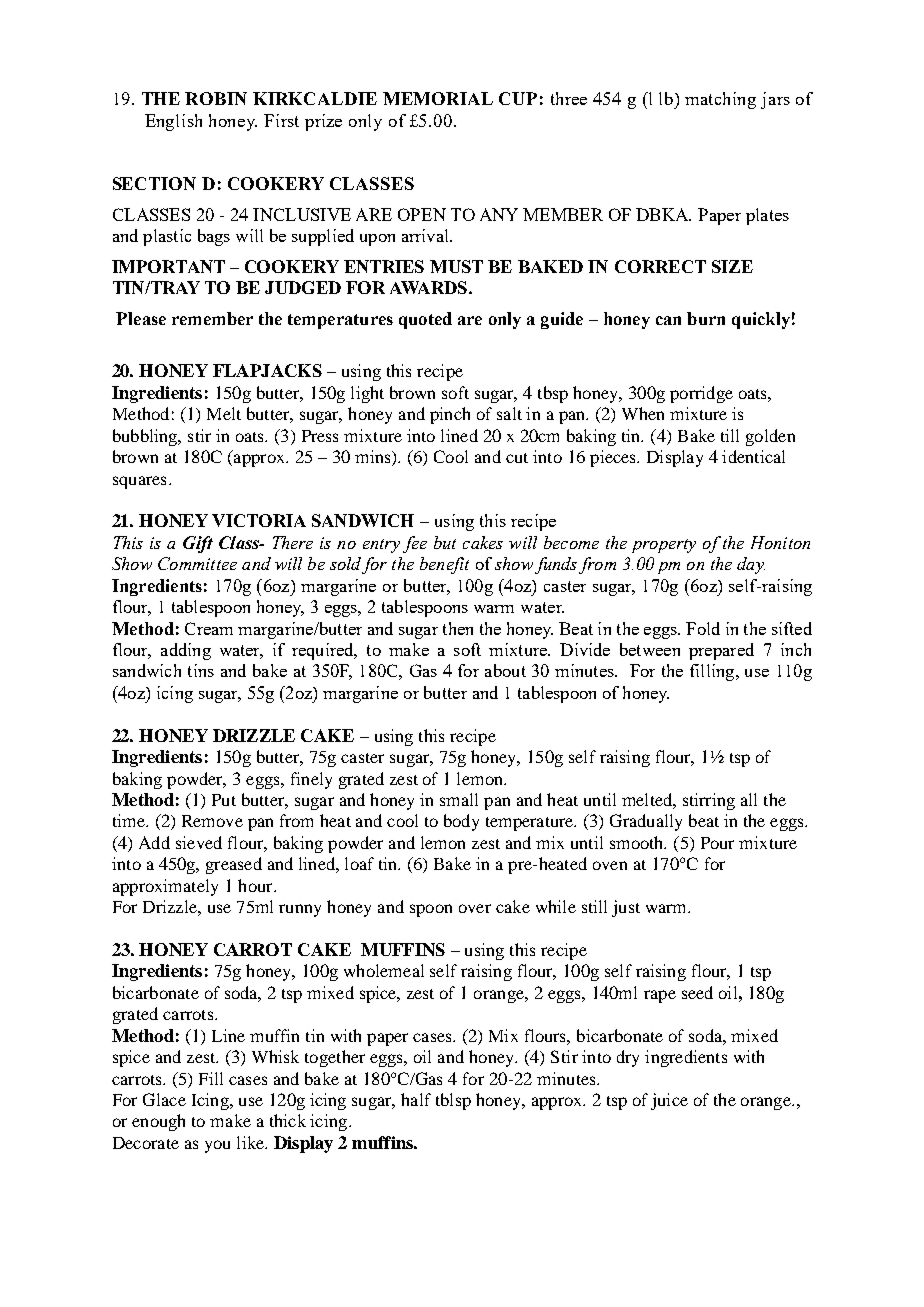 Image resolution: width=924 pixels, height=1307 pixels. What do you see at coordinates (717, 843) in the screenshot?
I see `Pour` at bounding box center [717, 843].
